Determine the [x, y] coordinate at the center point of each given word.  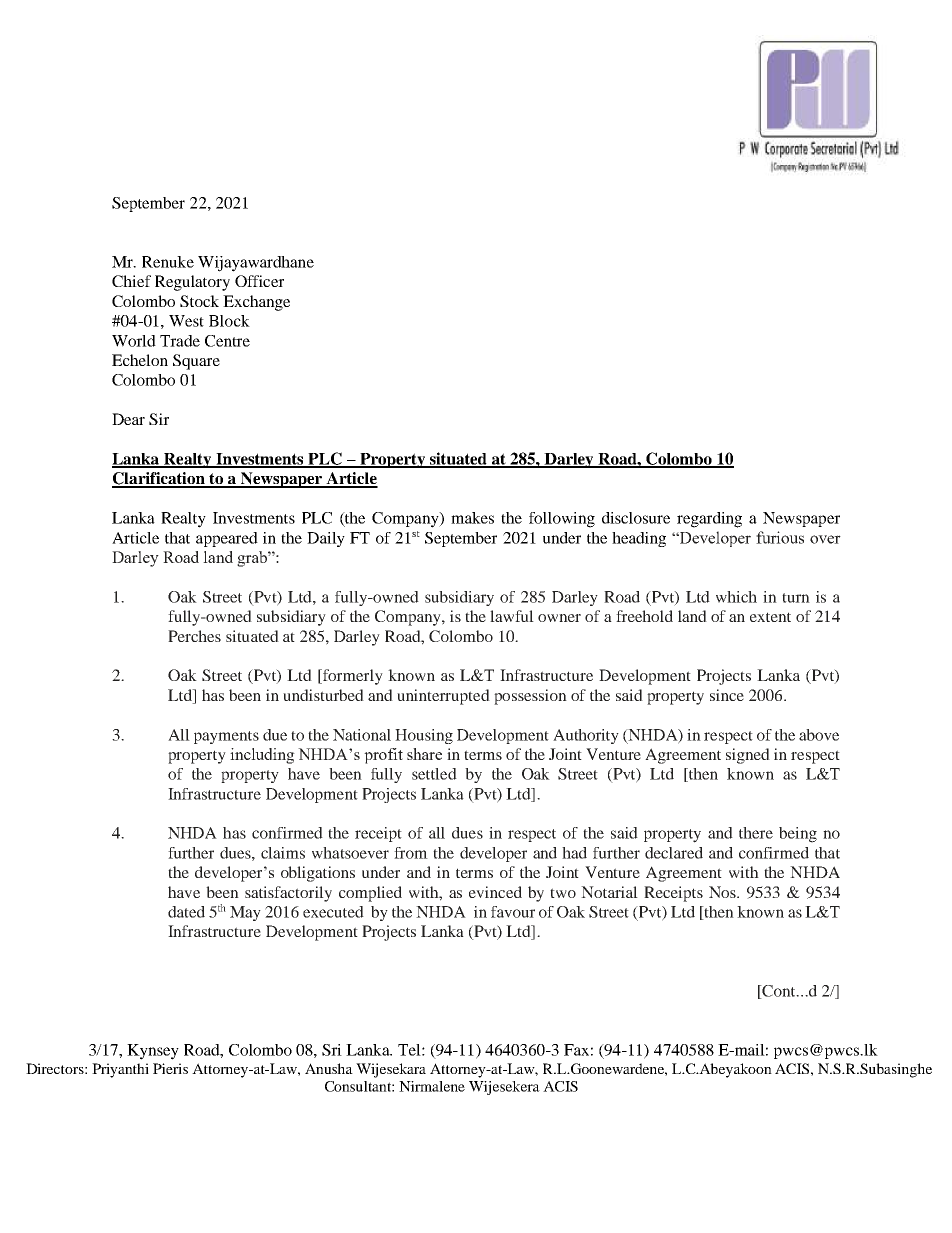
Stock [199, 301]
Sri [332, 1050]
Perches [194, 636]
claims [283, 853]
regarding [709, 520]
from [411, 853]
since [727, 695]
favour [513, 912]
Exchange [256, 303]
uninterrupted [443, 697]
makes [472, 518]
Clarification [160, 479]
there [756, 833]
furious [780, 537]
